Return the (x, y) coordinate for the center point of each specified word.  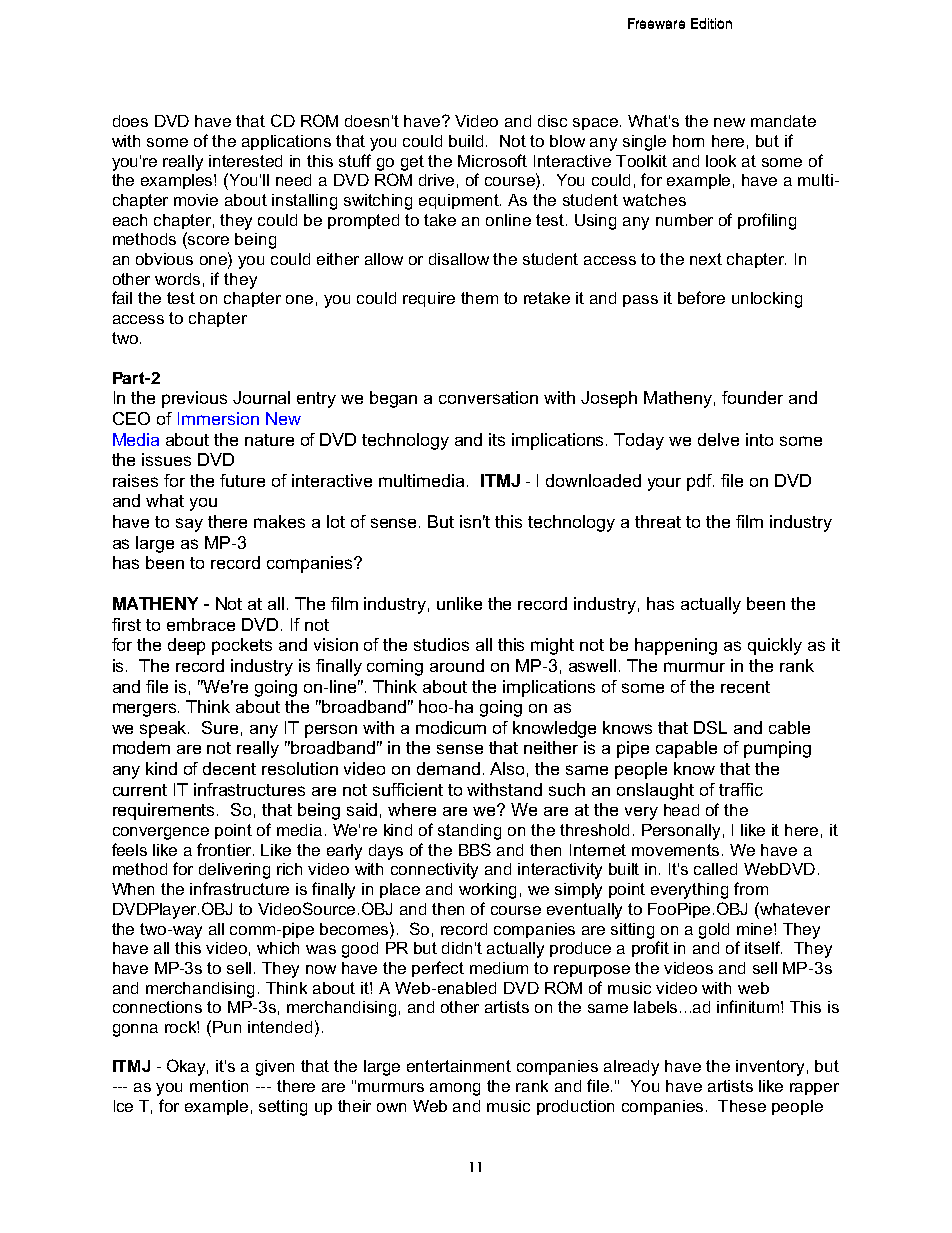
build (466, 141)
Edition (711, 23)
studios (441, 644)
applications (286, 142)
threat (658, 521)
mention (219, 1086)
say (189, 525)
